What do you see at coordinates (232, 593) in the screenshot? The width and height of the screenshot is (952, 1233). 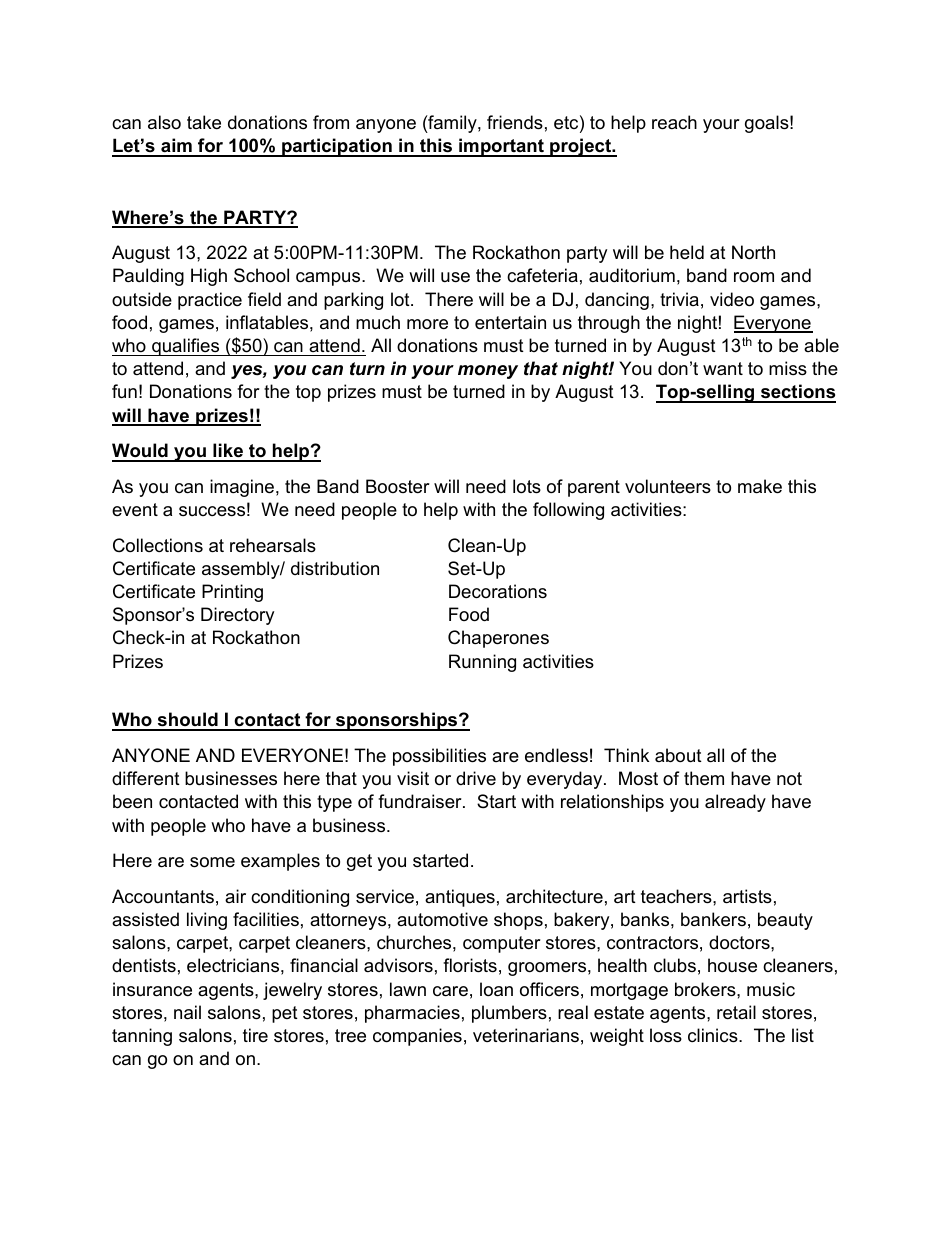 I see `Printing` at bounding box center [232, 593].
